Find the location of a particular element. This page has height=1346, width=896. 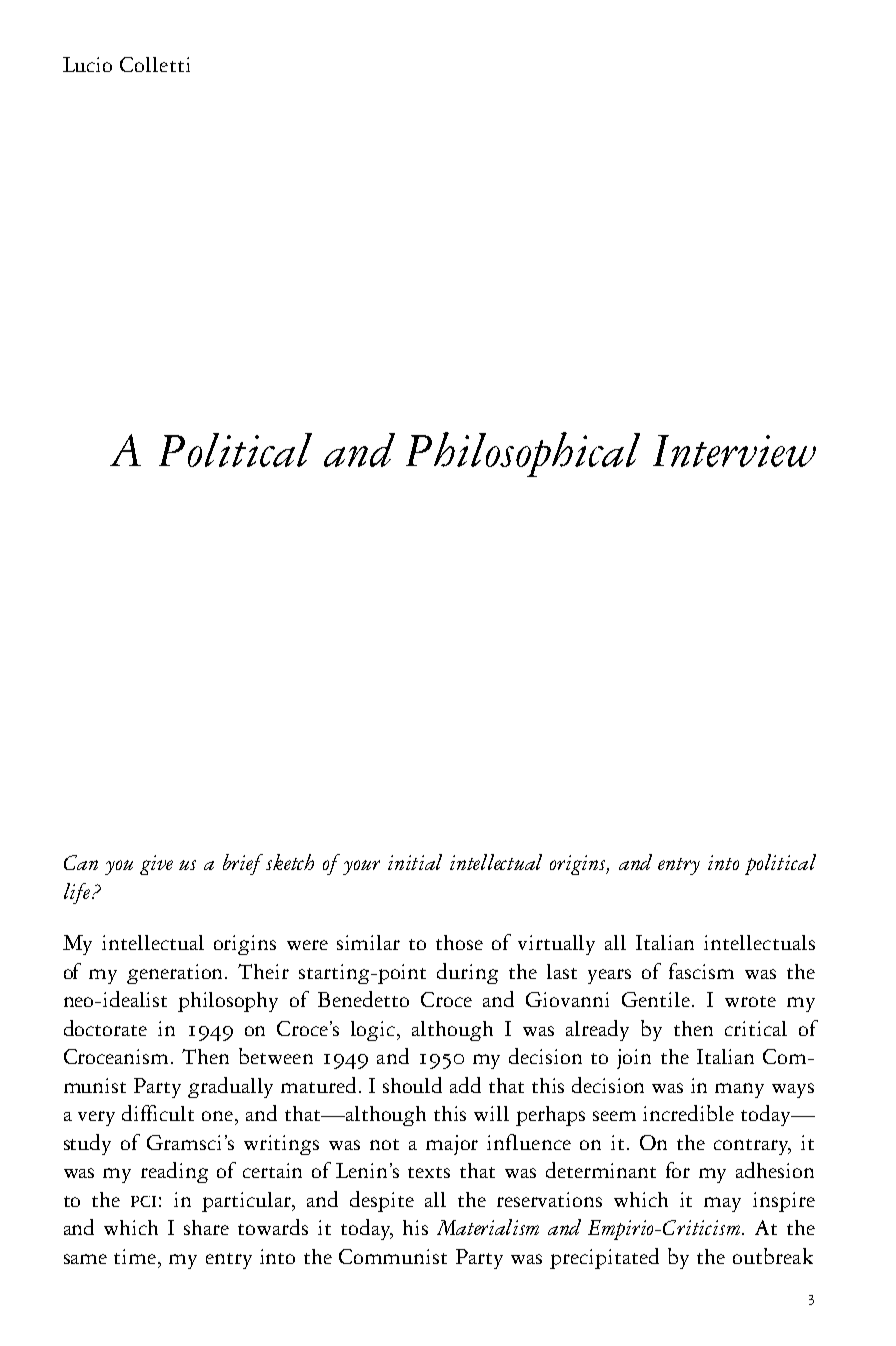

may is located at coordinates (722, 1204).
